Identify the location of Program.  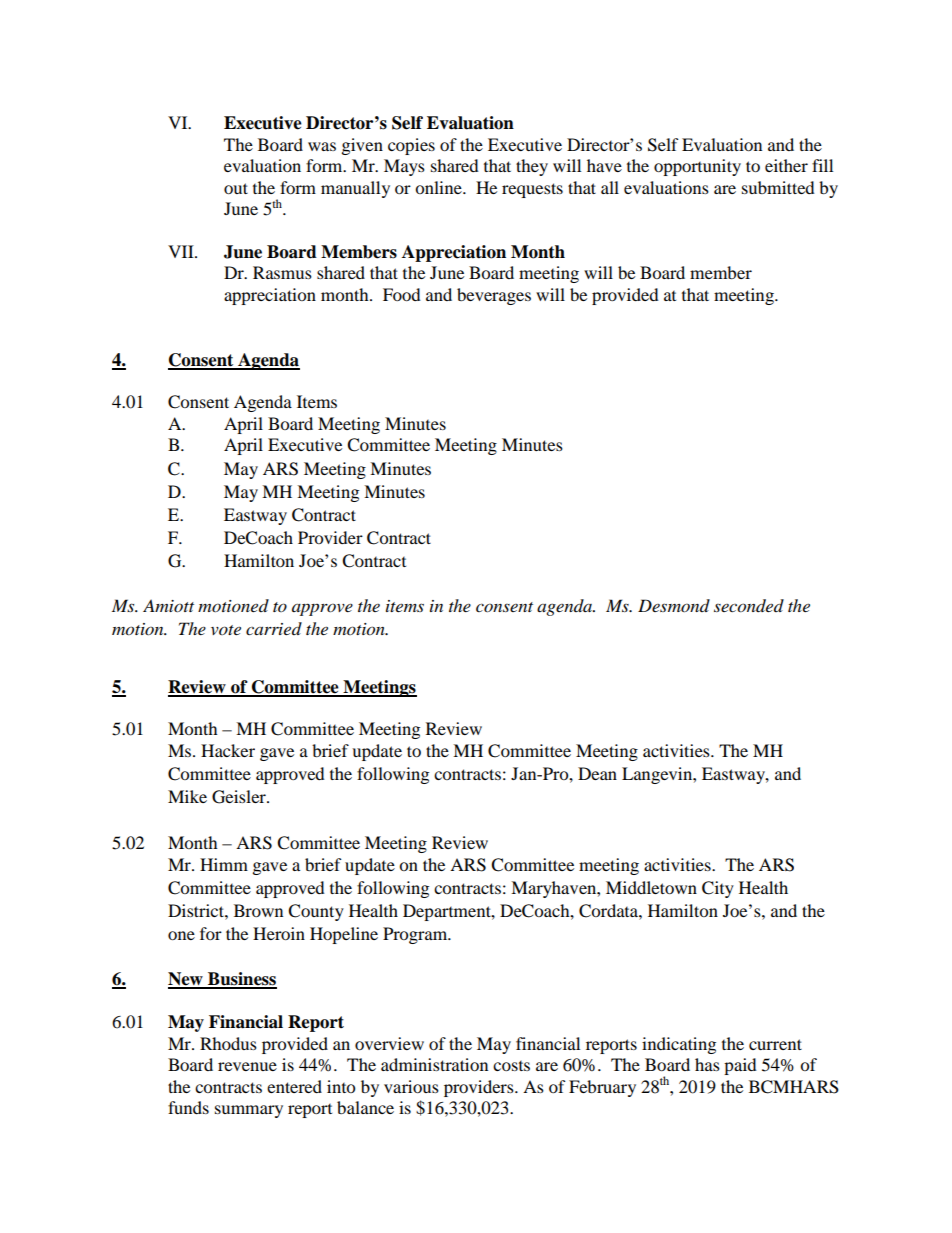
(416, 935).
